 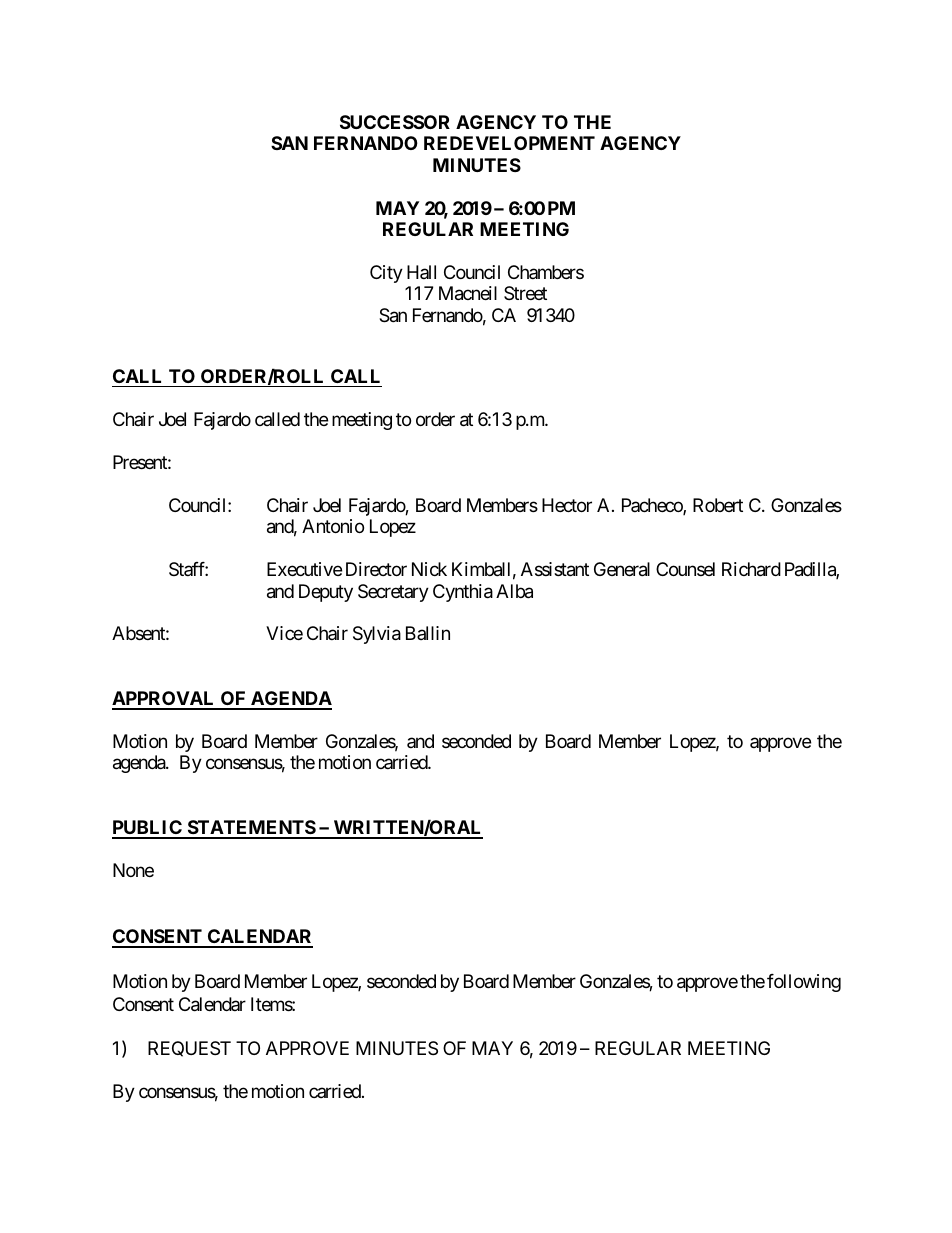 I want to click on REDEVELOPMENT, so click(x=509, y=143).
